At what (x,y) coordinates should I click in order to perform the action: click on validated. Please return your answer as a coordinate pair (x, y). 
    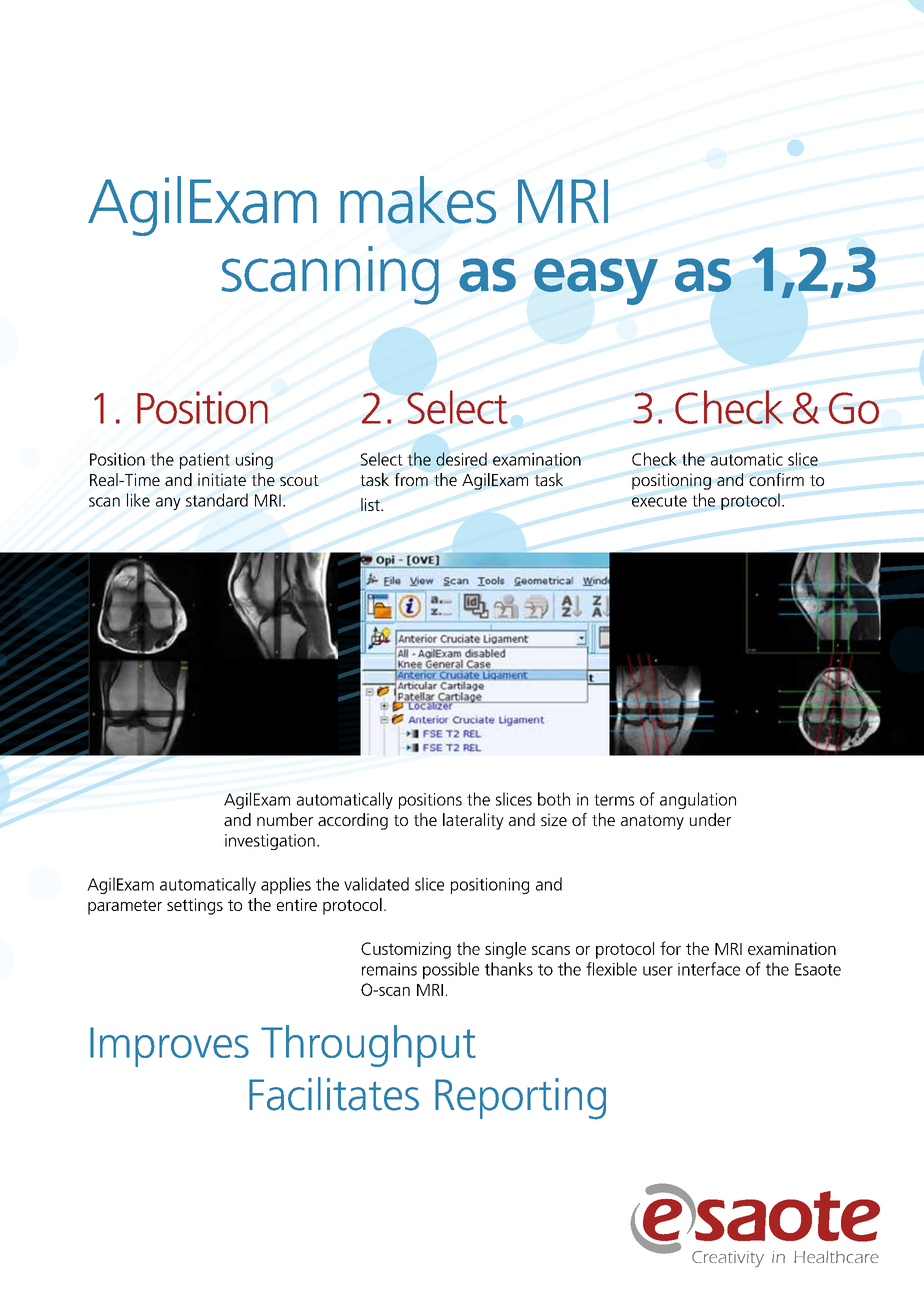
    Looking at the image, I should click on (376, 884).
